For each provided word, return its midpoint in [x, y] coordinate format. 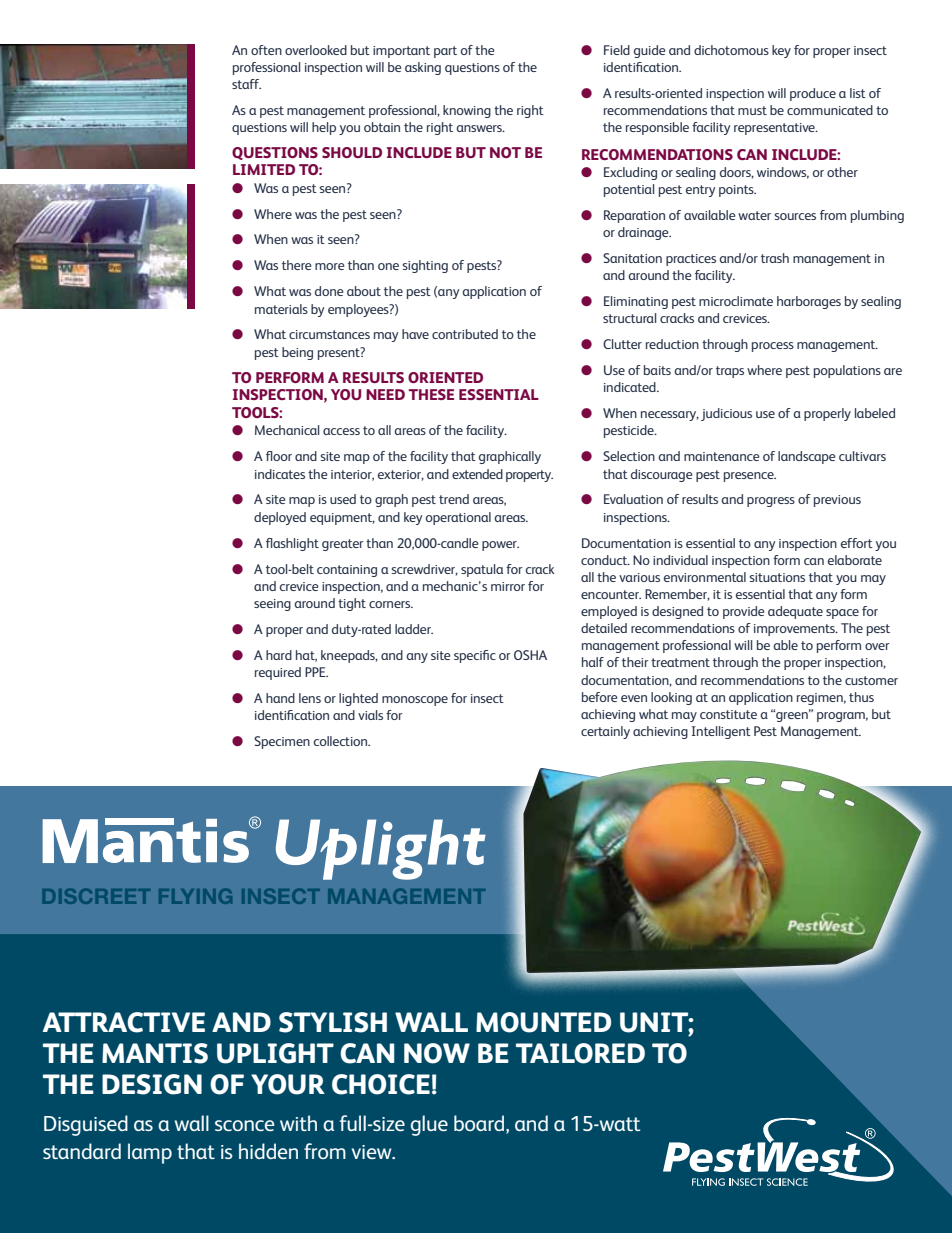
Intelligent [721, 732]
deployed [280, 518]
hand [280, 698]
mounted [543, 1022]
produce [813, 94]
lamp [150, 1153]
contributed [465, 334]
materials [281, 309]
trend [454, 499]
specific [475, 656]
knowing [467, 111]
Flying [195, 896]
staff [246, 84]
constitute [728, 714]
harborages [809, 302]
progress [771, 502]
